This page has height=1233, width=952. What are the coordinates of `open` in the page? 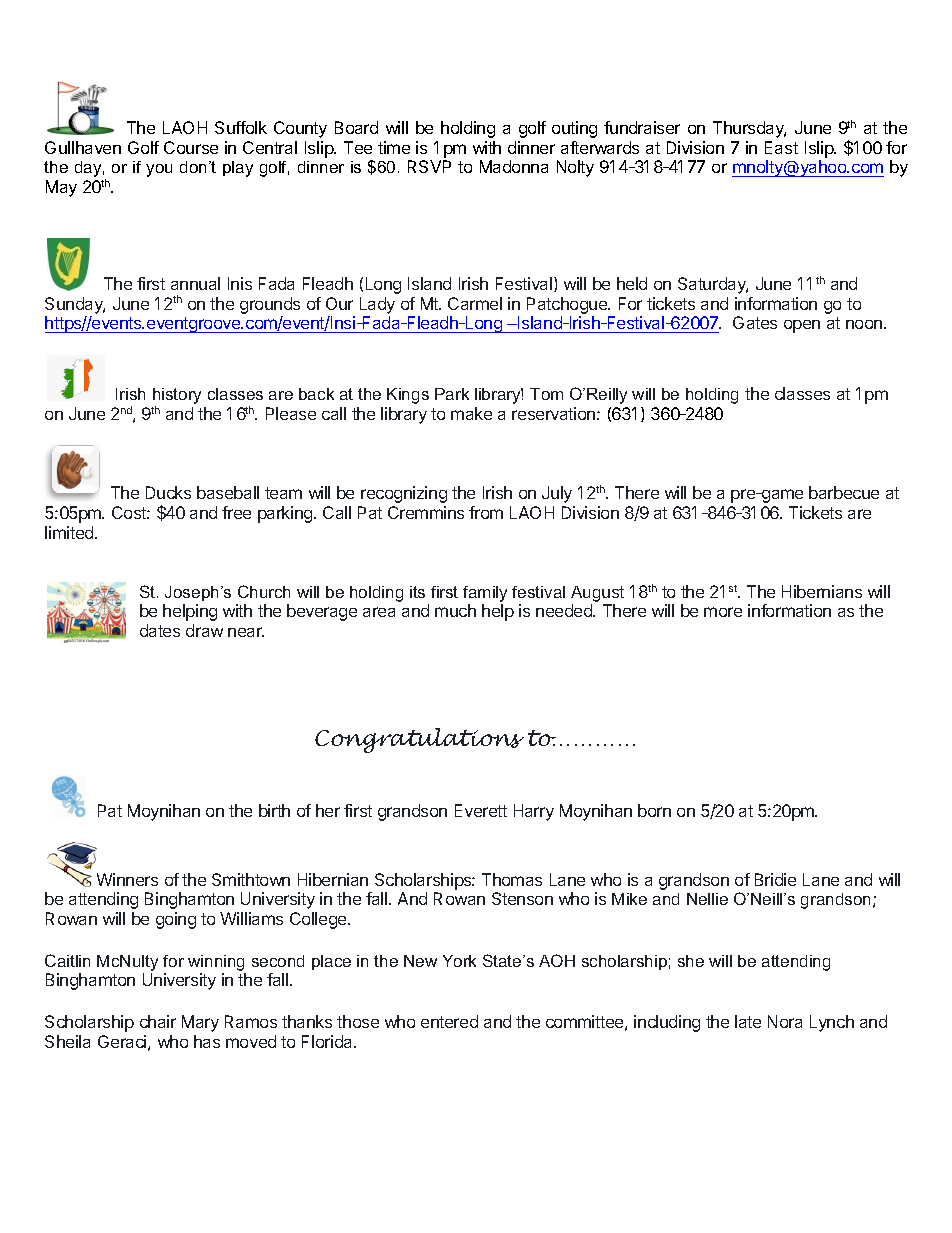 It's located at (802, 326).
